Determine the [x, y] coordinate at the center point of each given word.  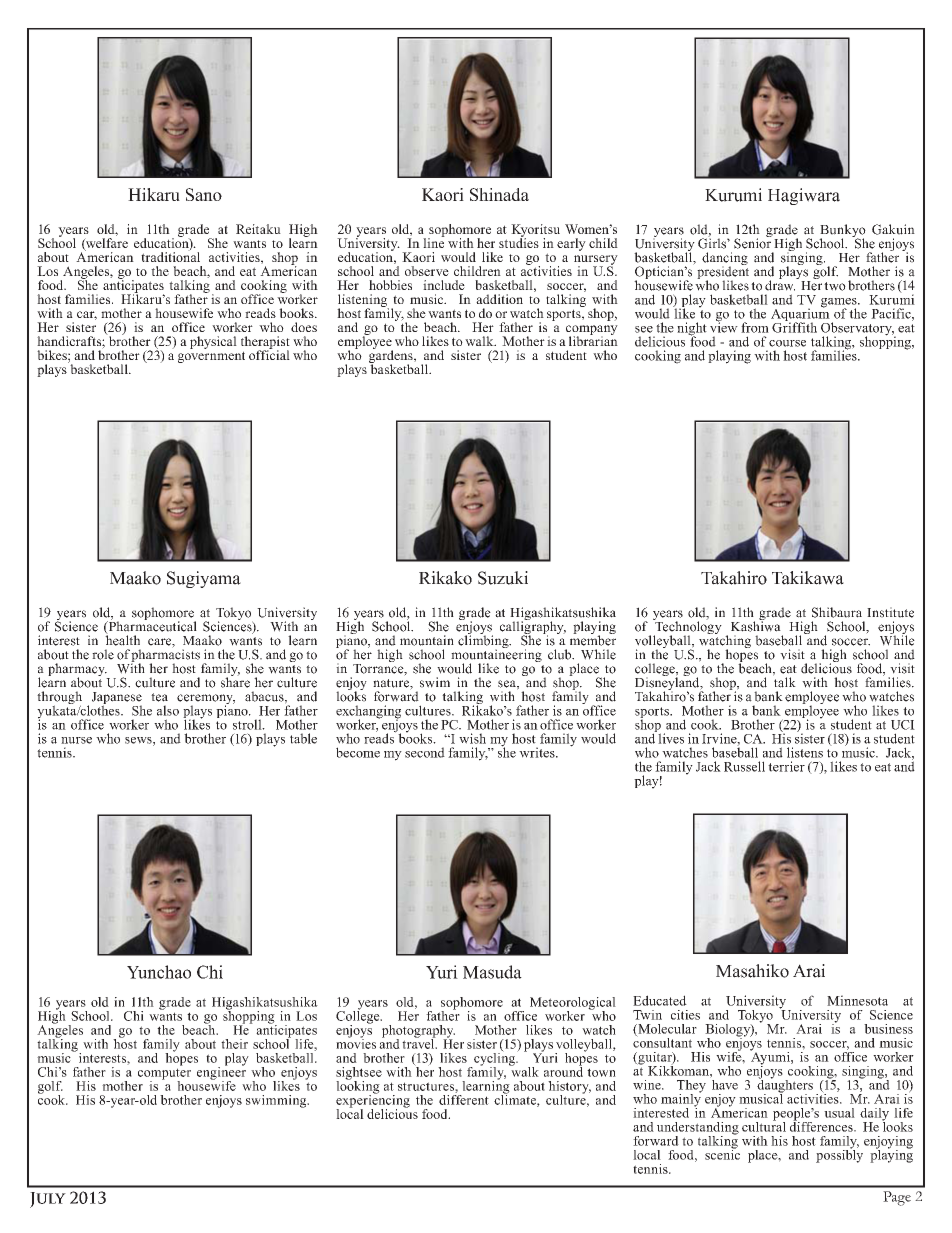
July [48, 1200]
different [464, 1098]
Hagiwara [804, 196]
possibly [839, 1155]
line [434, 242]
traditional [170, 256]
